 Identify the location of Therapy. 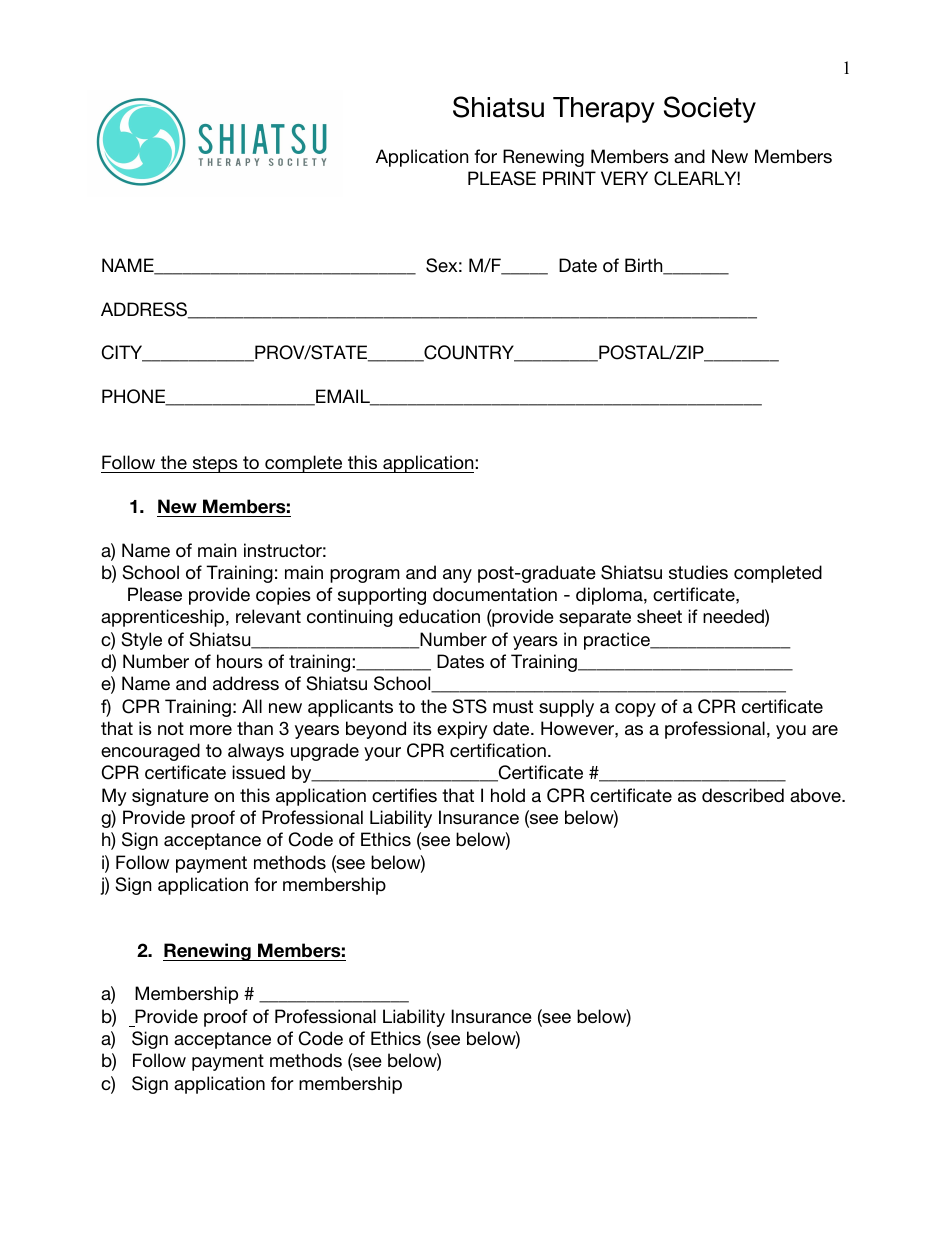
(604, 110).
